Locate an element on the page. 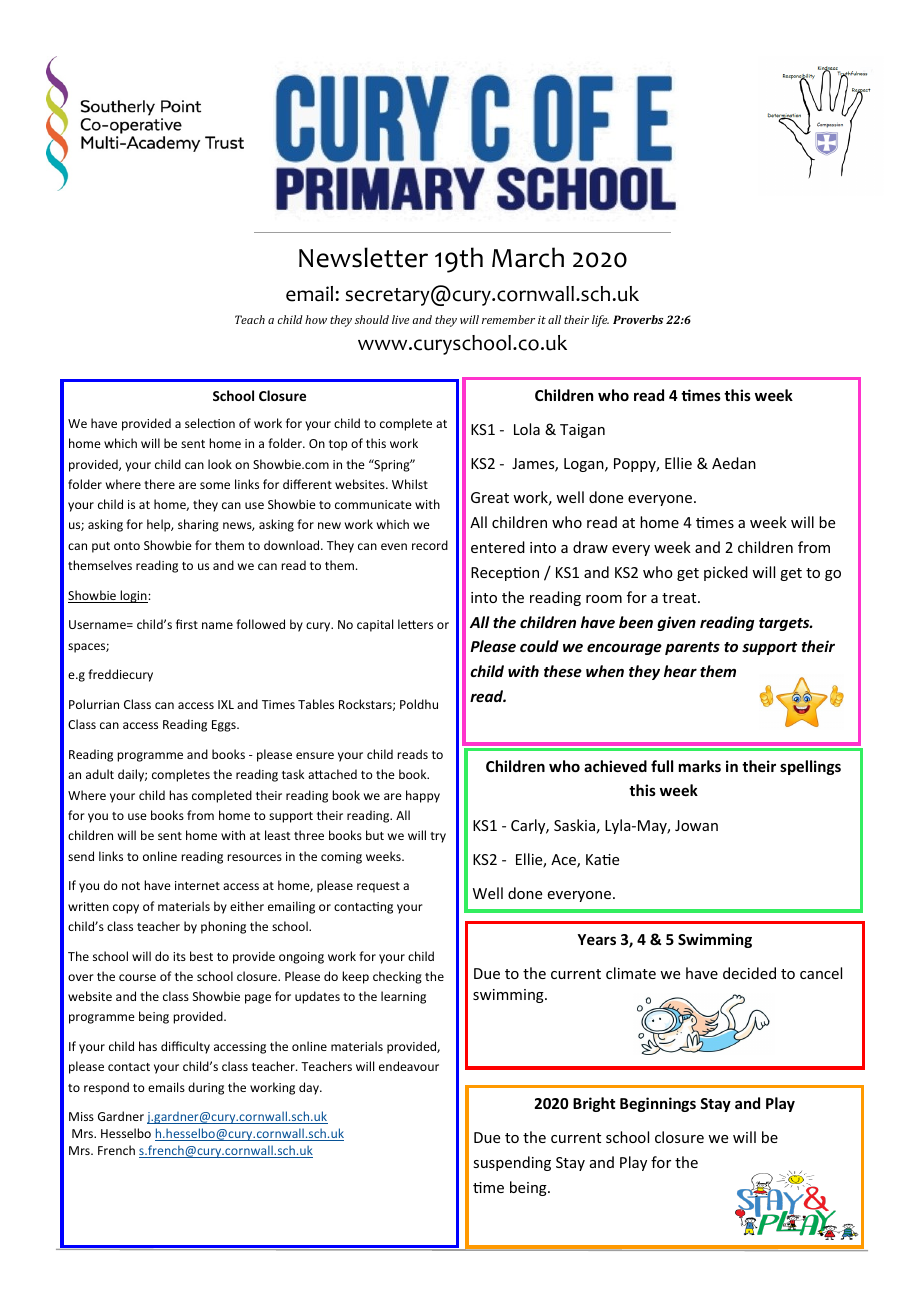 The width and height of the image is (924, 1308). should is located at coordinates (372, 319).
